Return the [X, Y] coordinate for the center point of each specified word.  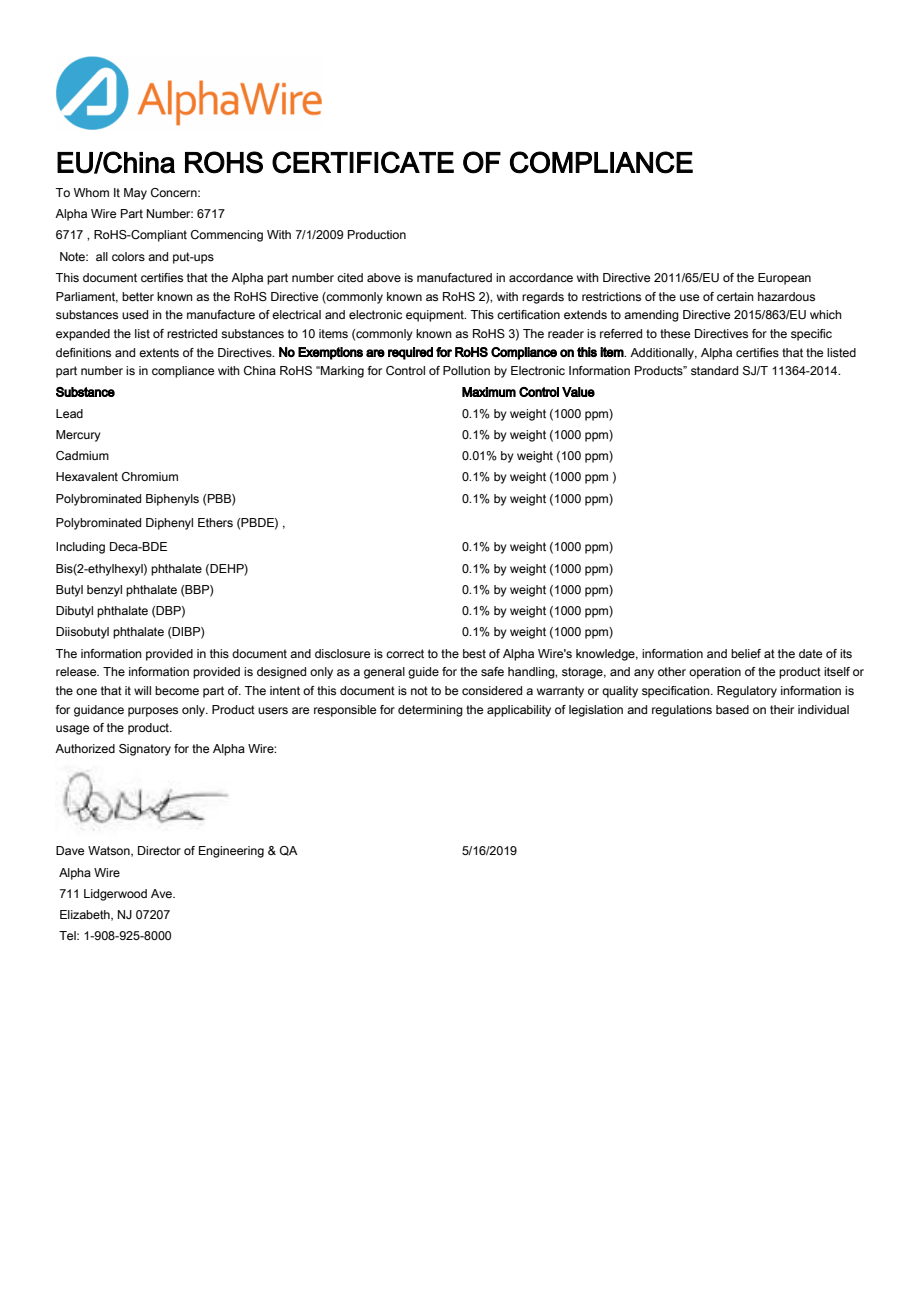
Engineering [231, 852]
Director [159, 850]
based [732, 709]
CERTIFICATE [363, 162]
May [135, 194]
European [784, 279]
